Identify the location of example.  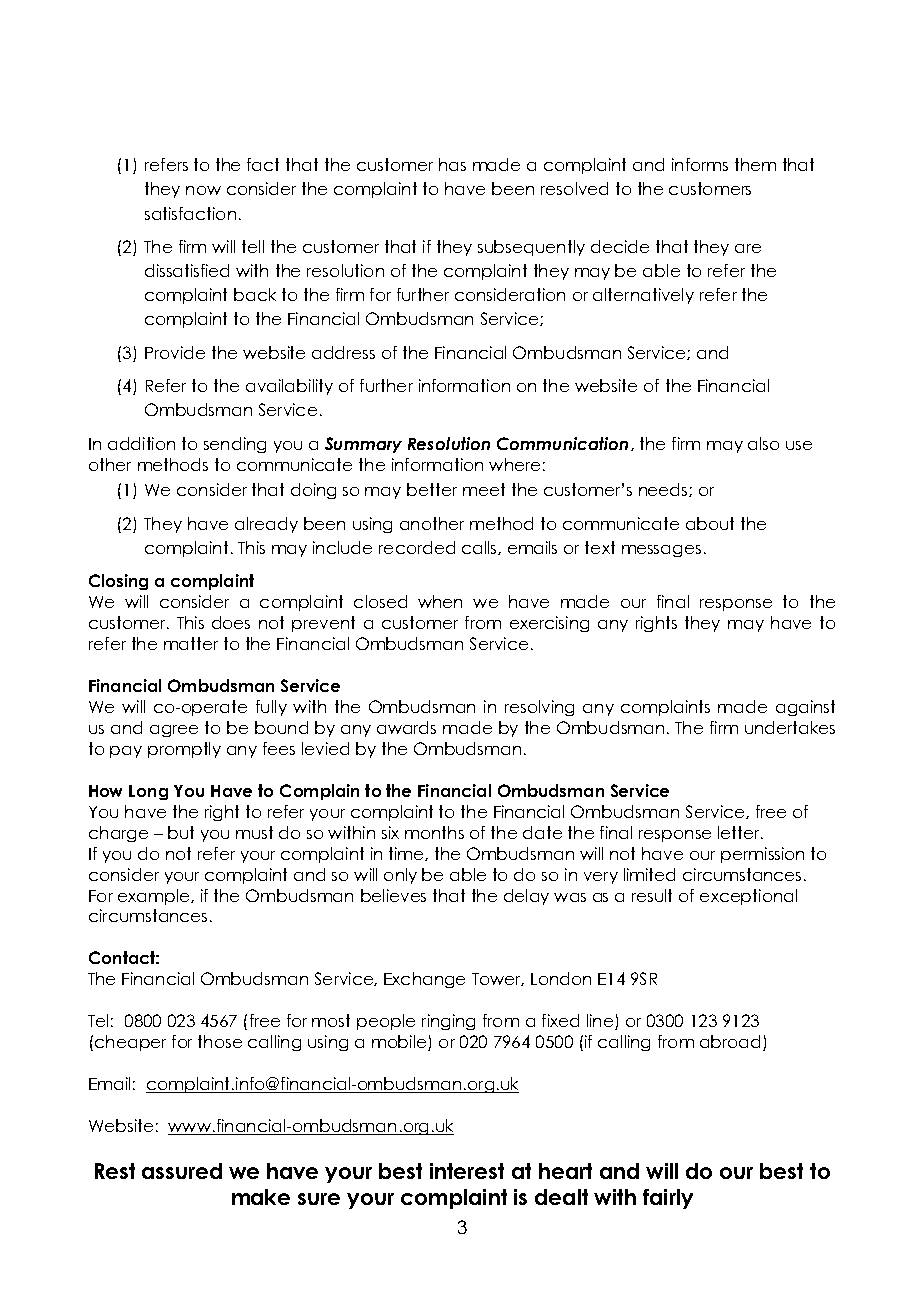
(155, 897).
